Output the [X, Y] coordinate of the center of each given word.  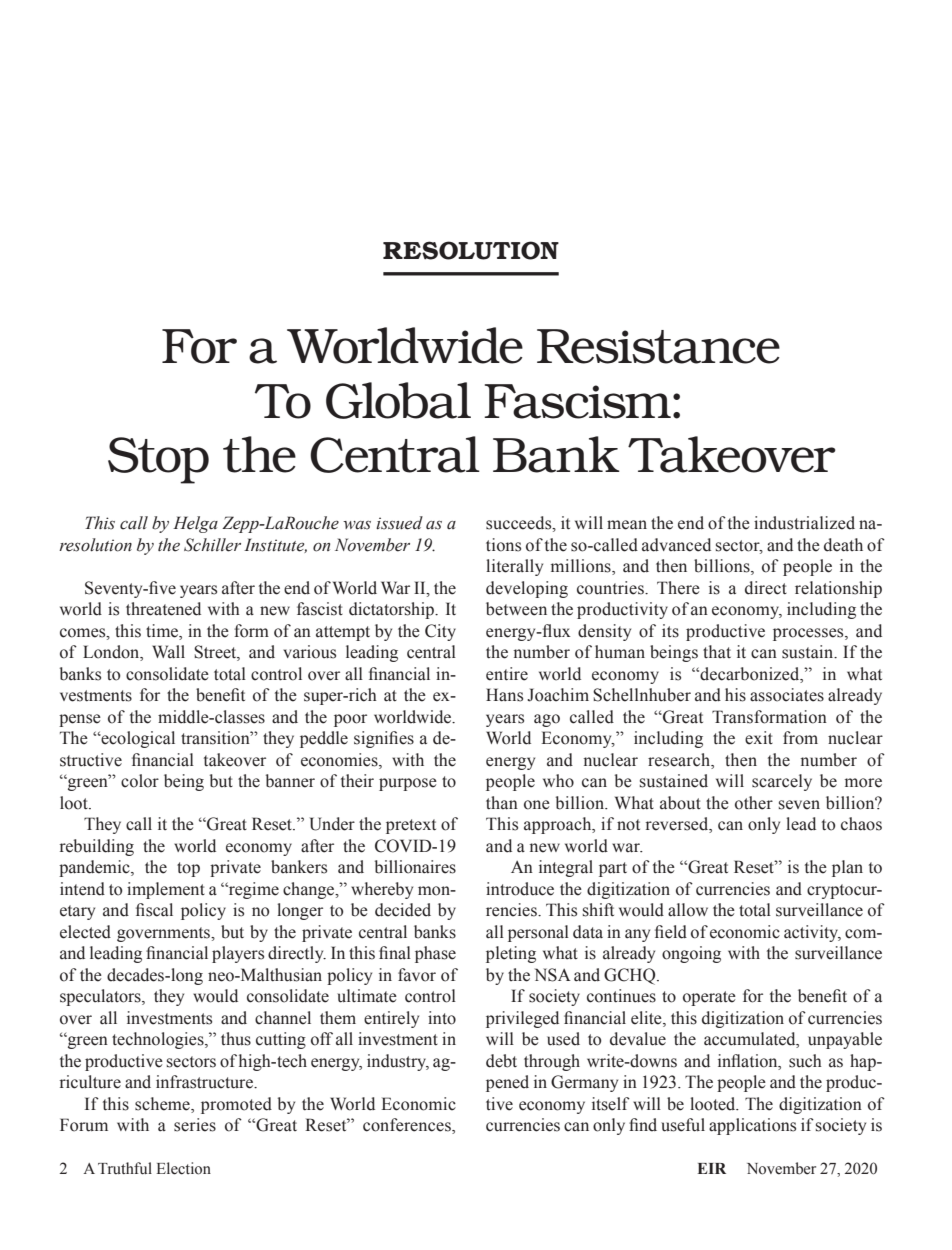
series [195, 1125]
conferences [408, 1126]
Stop [158, 460]
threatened [163, 609]
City [440, 632]
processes [809, 634]
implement [166, 890]
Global [398, 400]
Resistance [658, 346]
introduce [520, 889]
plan [847, 868]
